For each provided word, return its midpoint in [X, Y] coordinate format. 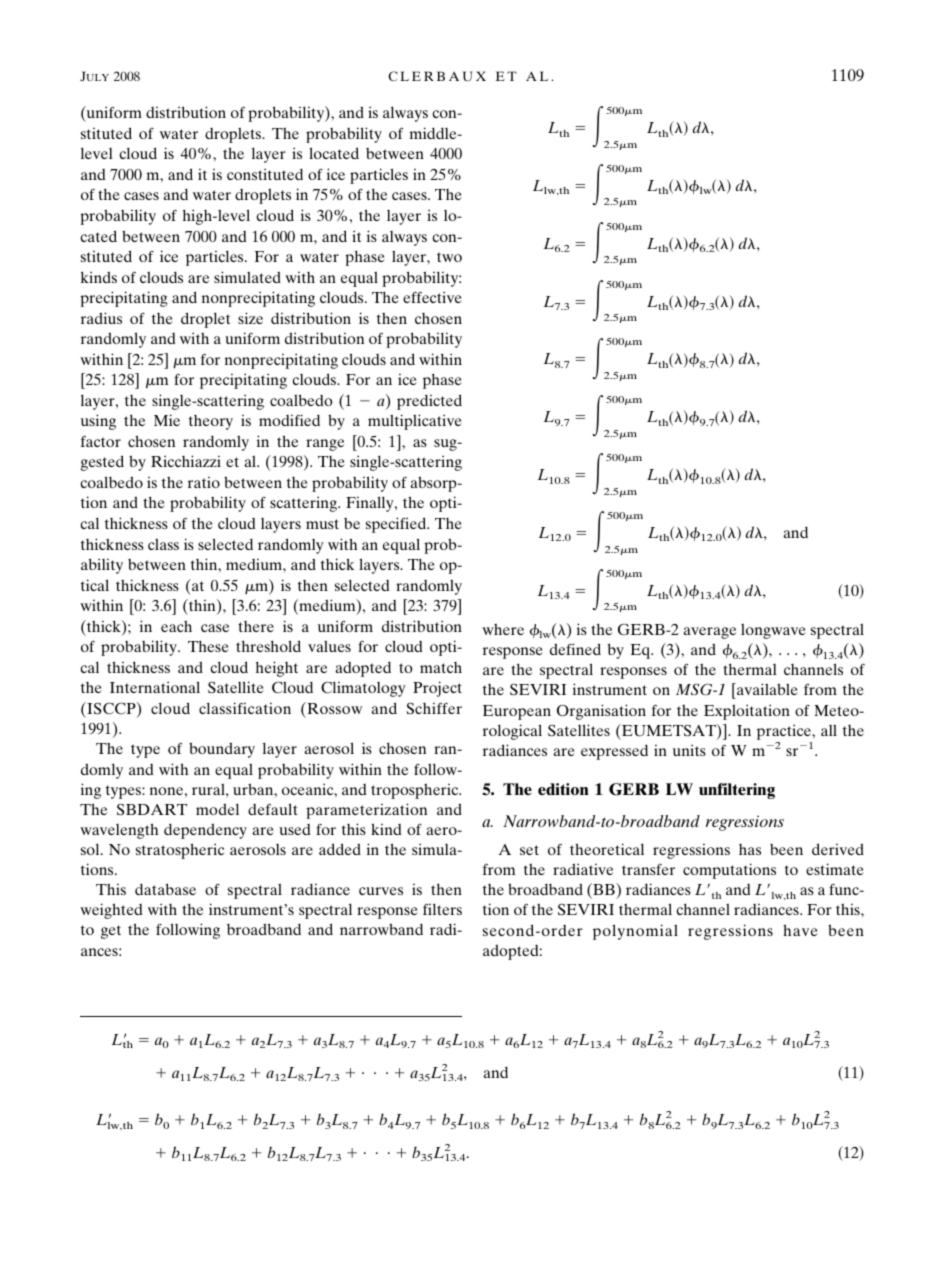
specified [397, 525]
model [217, 809]
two [449, 257]
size [250, 318]
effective [432, 297]
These [208, 646]
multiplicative [415, 422]
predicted [429, 402]
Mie [167, 420]
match [441, 667]
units [689, 750]
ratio [204, 482]
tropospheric [416, 791]
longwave [773, 631]
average [709, 633]
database [165, 889]
